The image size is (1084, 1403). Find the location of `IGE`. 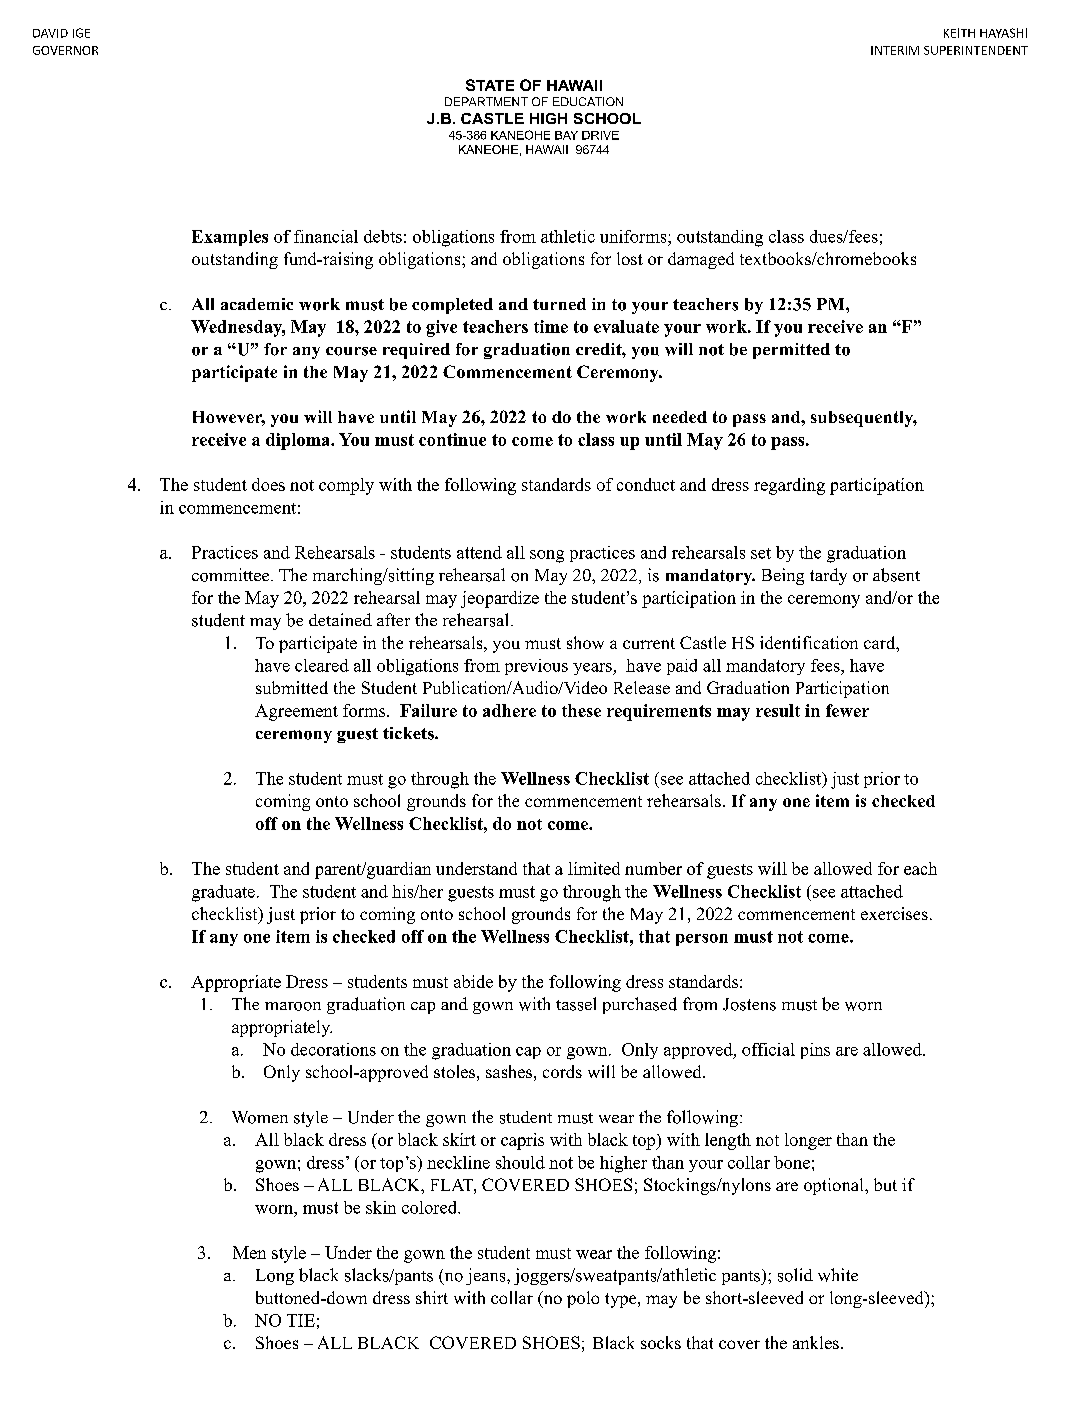

IGE is located at coordinates (81, 33).
